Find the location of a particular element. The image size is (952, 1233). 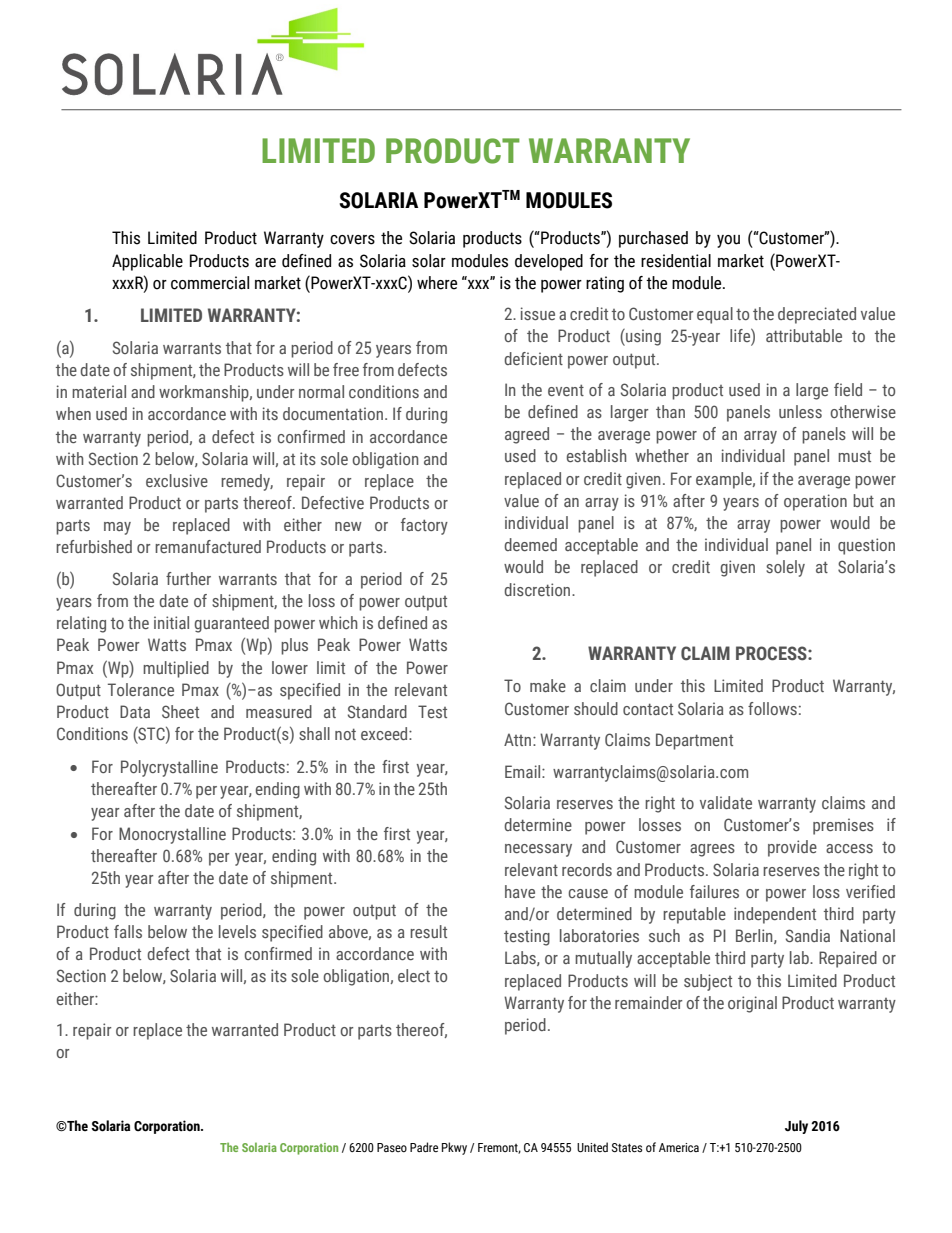

Applicable is located at coordinates (147, 262).
